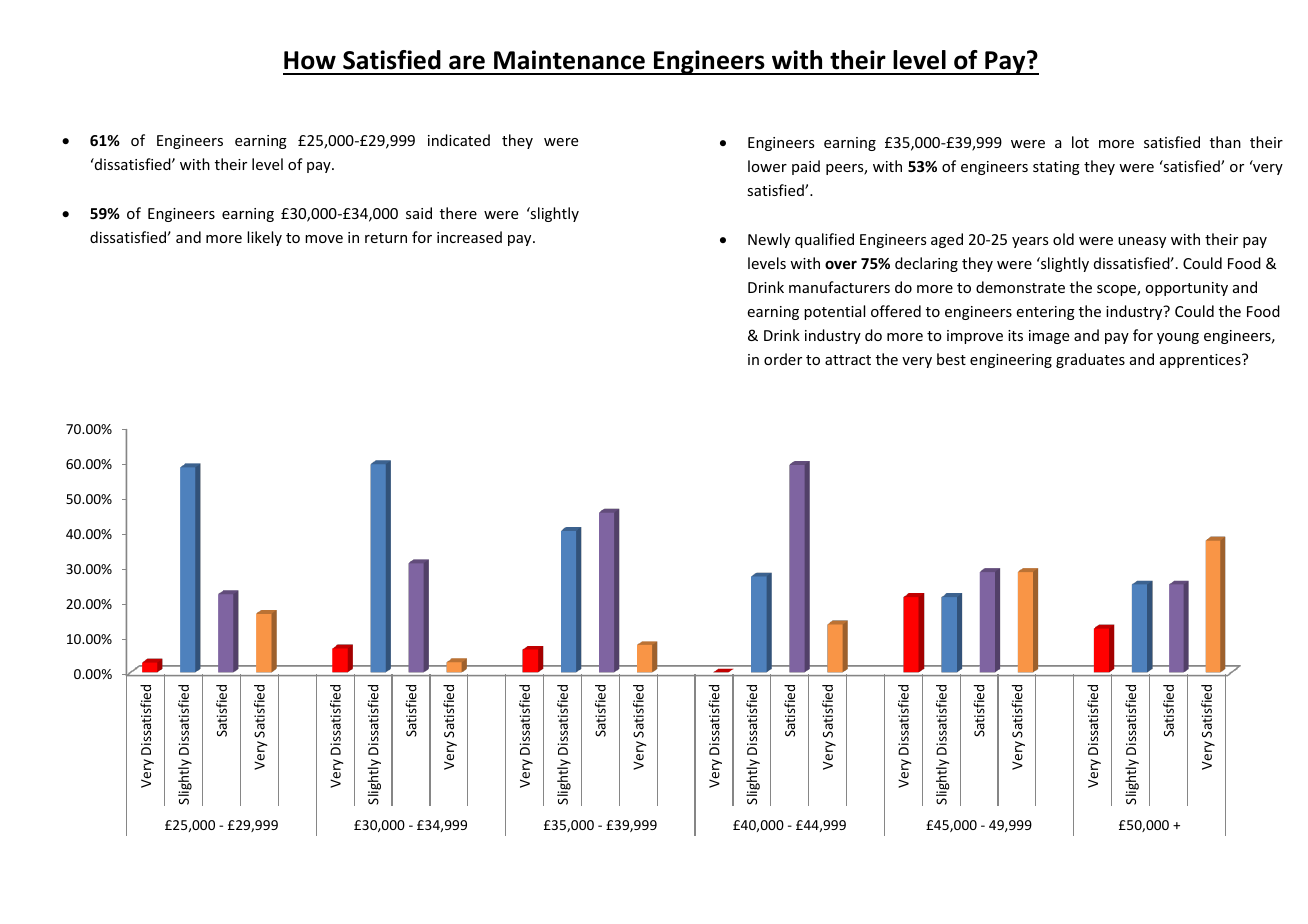 The image size is (1308, 924). Describe the element at coordinates (783, 359) in the screenshot. I see `order` at that location.
